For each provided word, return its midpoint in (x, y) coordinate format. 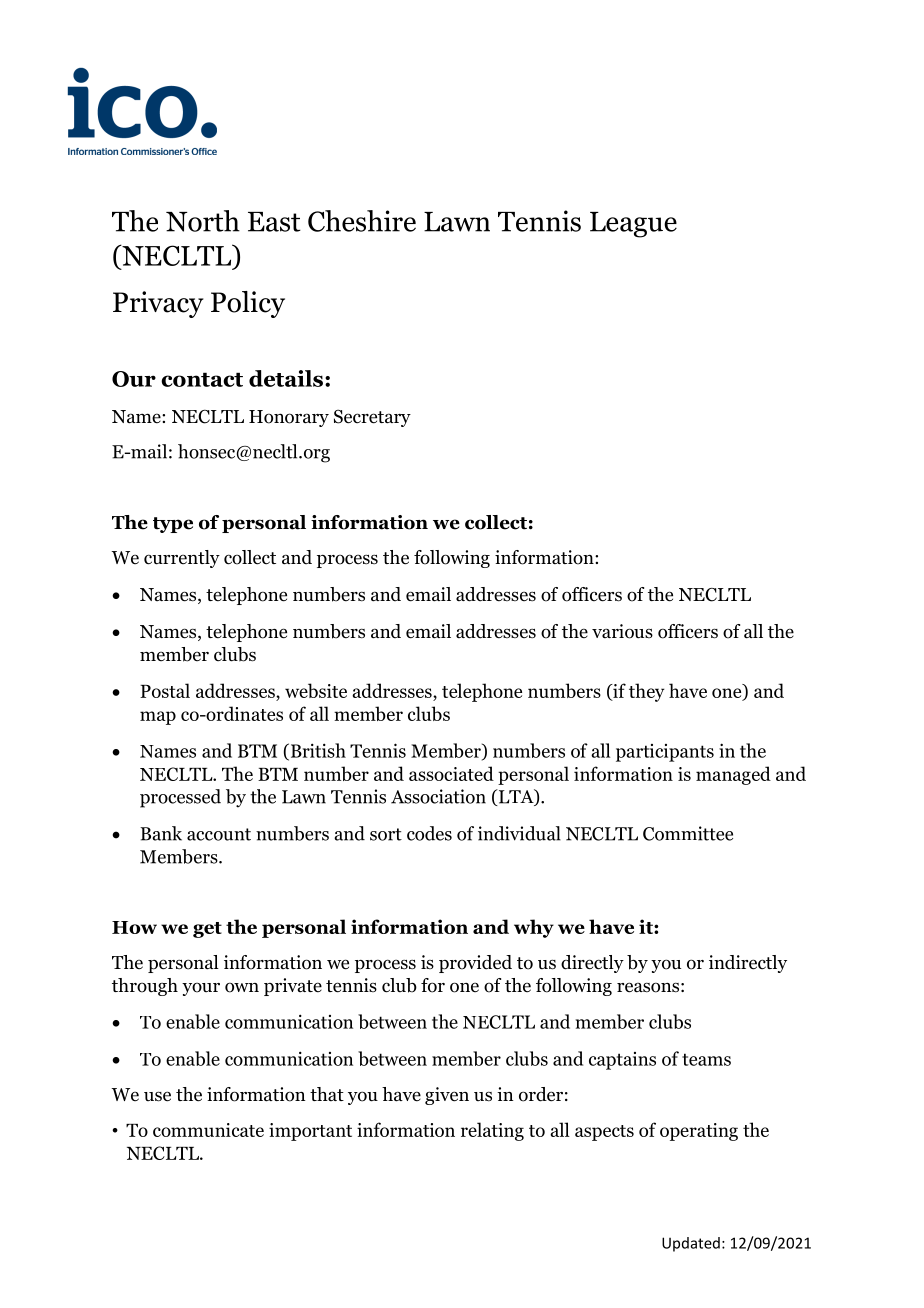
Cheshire (362, 221)
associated (451, 773)
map (158, 718)
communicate (208, 1130)
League (633, 225)
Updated (691, 1244)
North (203, 221)
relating (492, 1131)
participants (665, 753)
